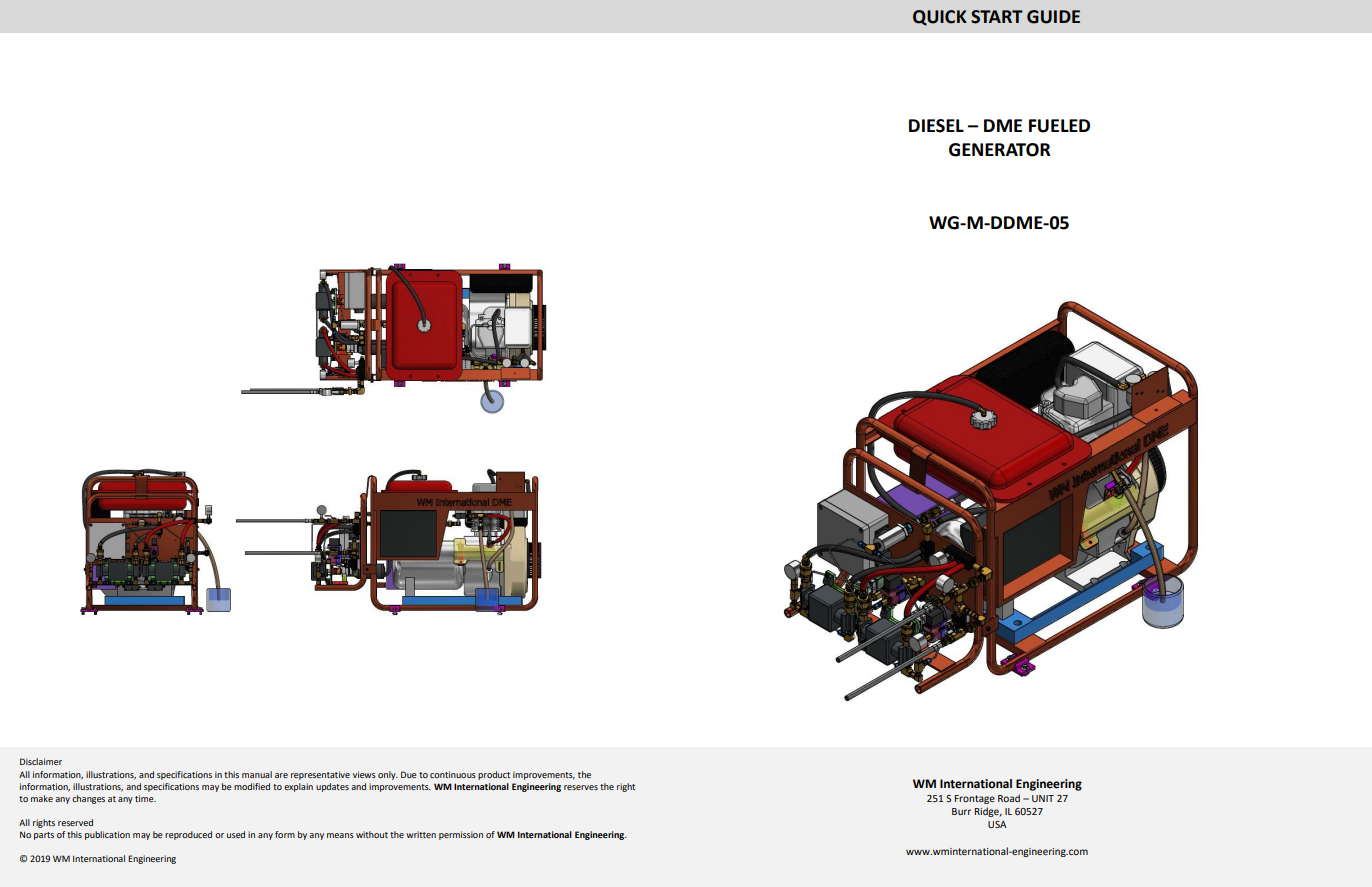  What do you see at coordinates (1009, 798) in the screenshot?
I see `Road` at bounding box center [1009, 798].
